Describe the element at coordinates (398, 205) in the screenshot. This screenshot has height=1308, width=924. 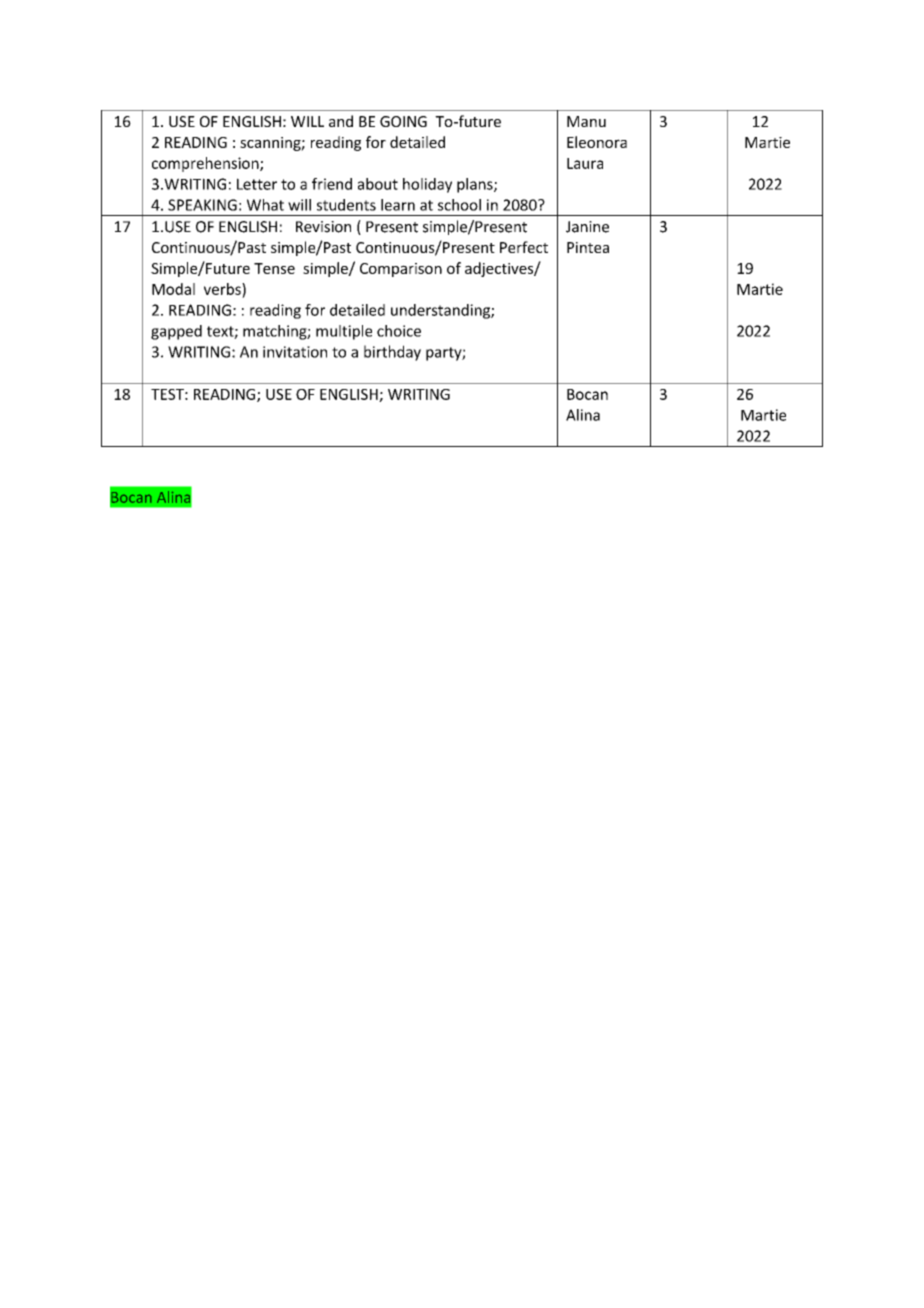
I see `learn` at that location.
